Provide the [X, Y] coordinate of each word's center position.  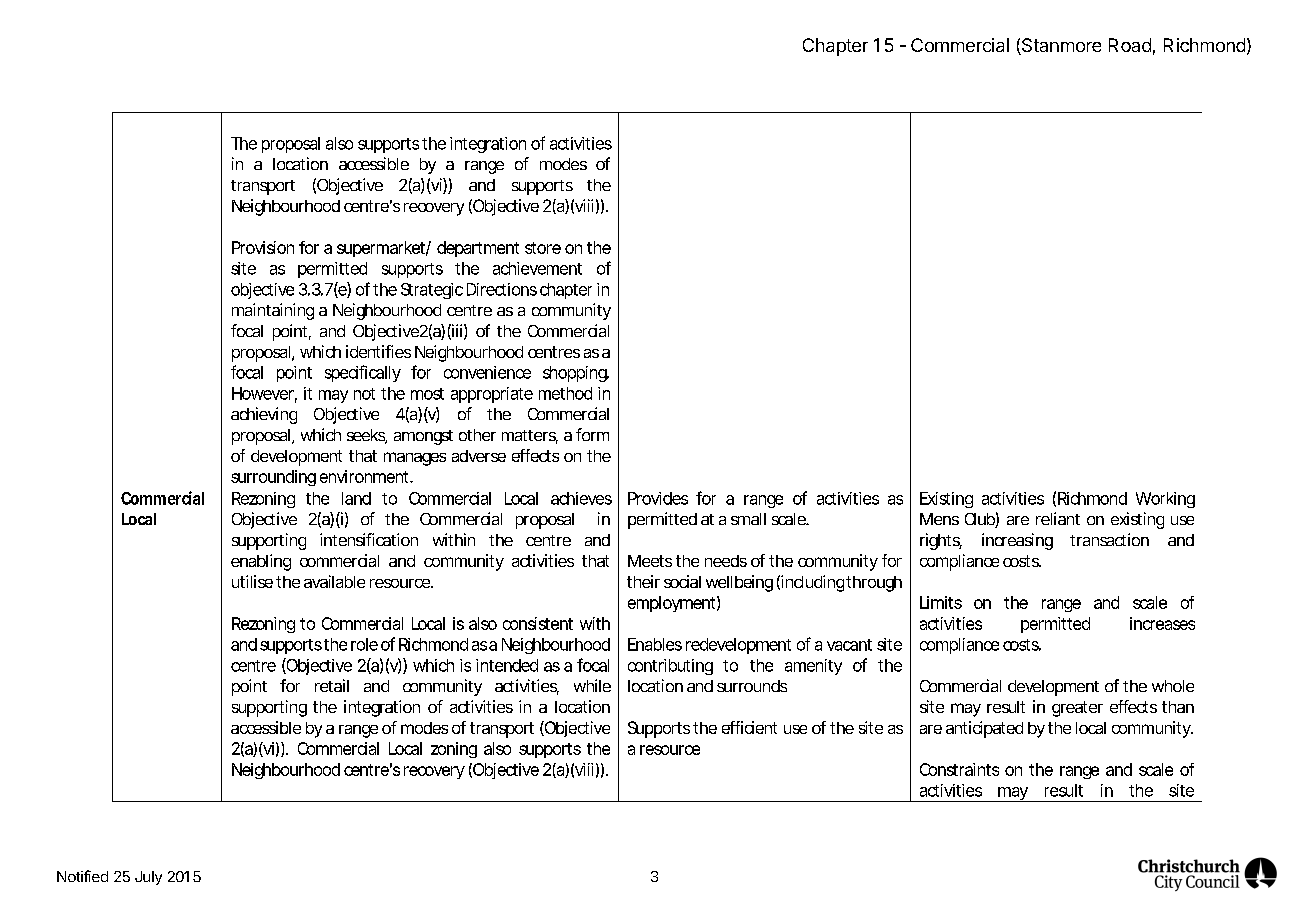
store [543, 248]
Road [1130, 45]
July [148, 878]
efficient [749, 727]
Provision [263, 247]
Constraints [959, 769]
